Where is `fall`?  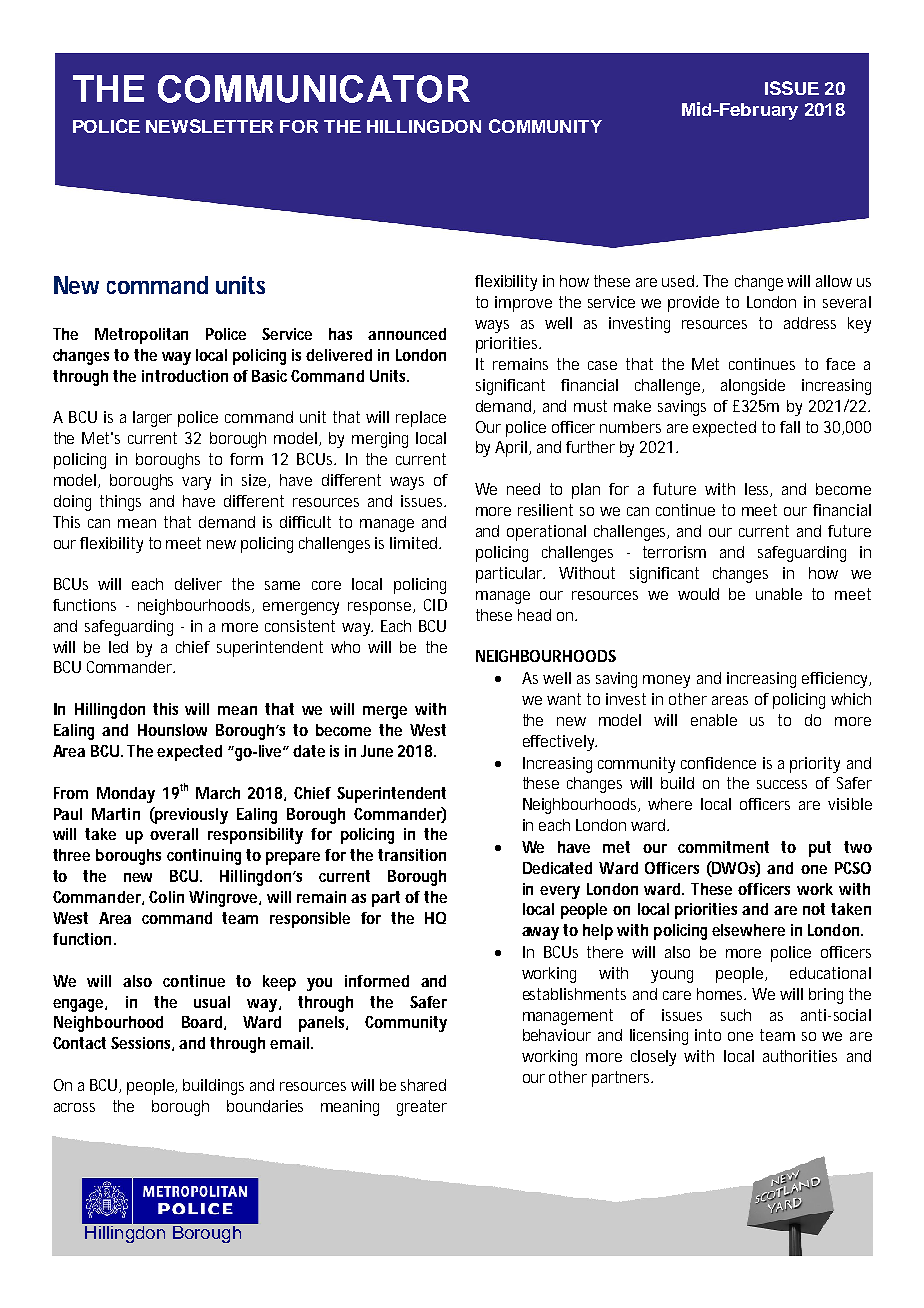
fall is located at coordinates (790, 427).
